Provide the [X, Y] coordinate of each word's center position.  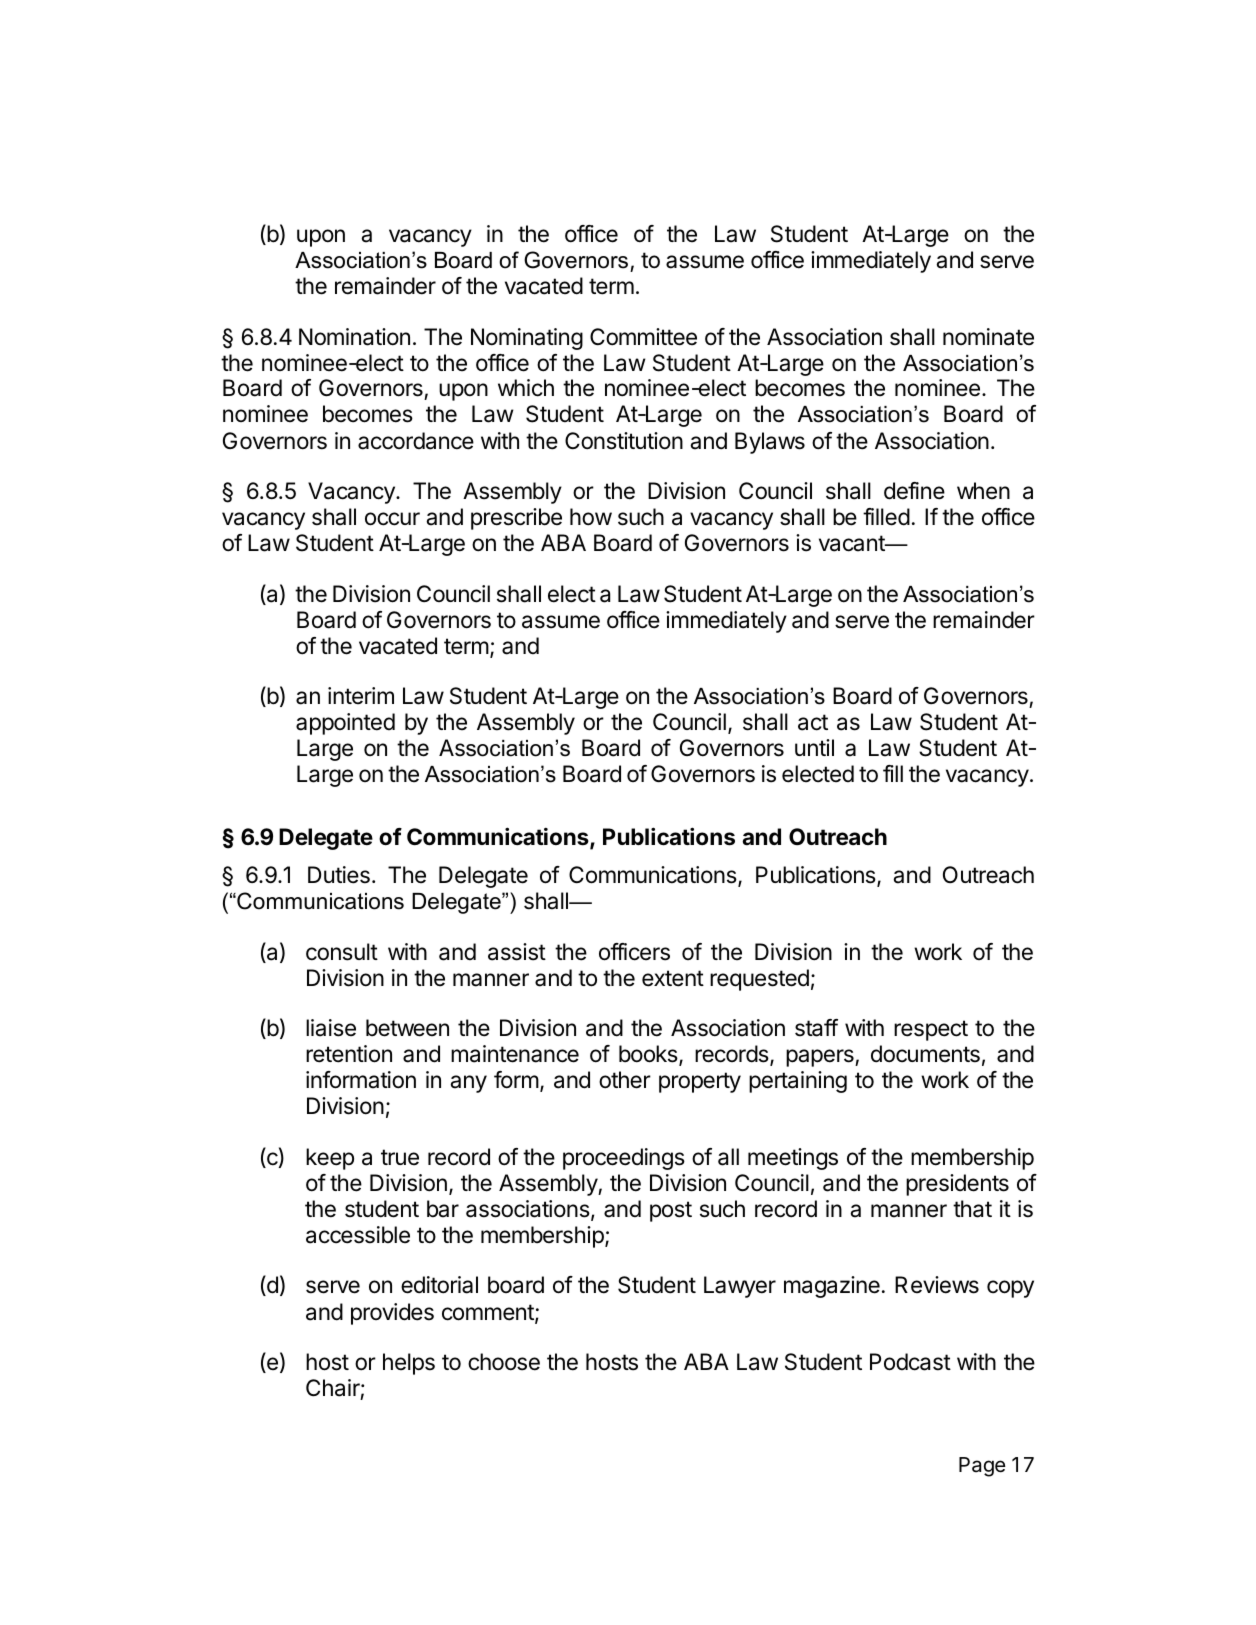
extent [673, 978]
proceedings [624, 1159]
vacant [853, 543]
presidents [957, 1185]
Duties [339, 875]
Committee [643, 337]
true [400, 1157]
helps [409, 1364]
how [591, 517]
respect [931, 1030]
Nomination [354, 337]
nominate [988, 337]
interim [361, 696]
